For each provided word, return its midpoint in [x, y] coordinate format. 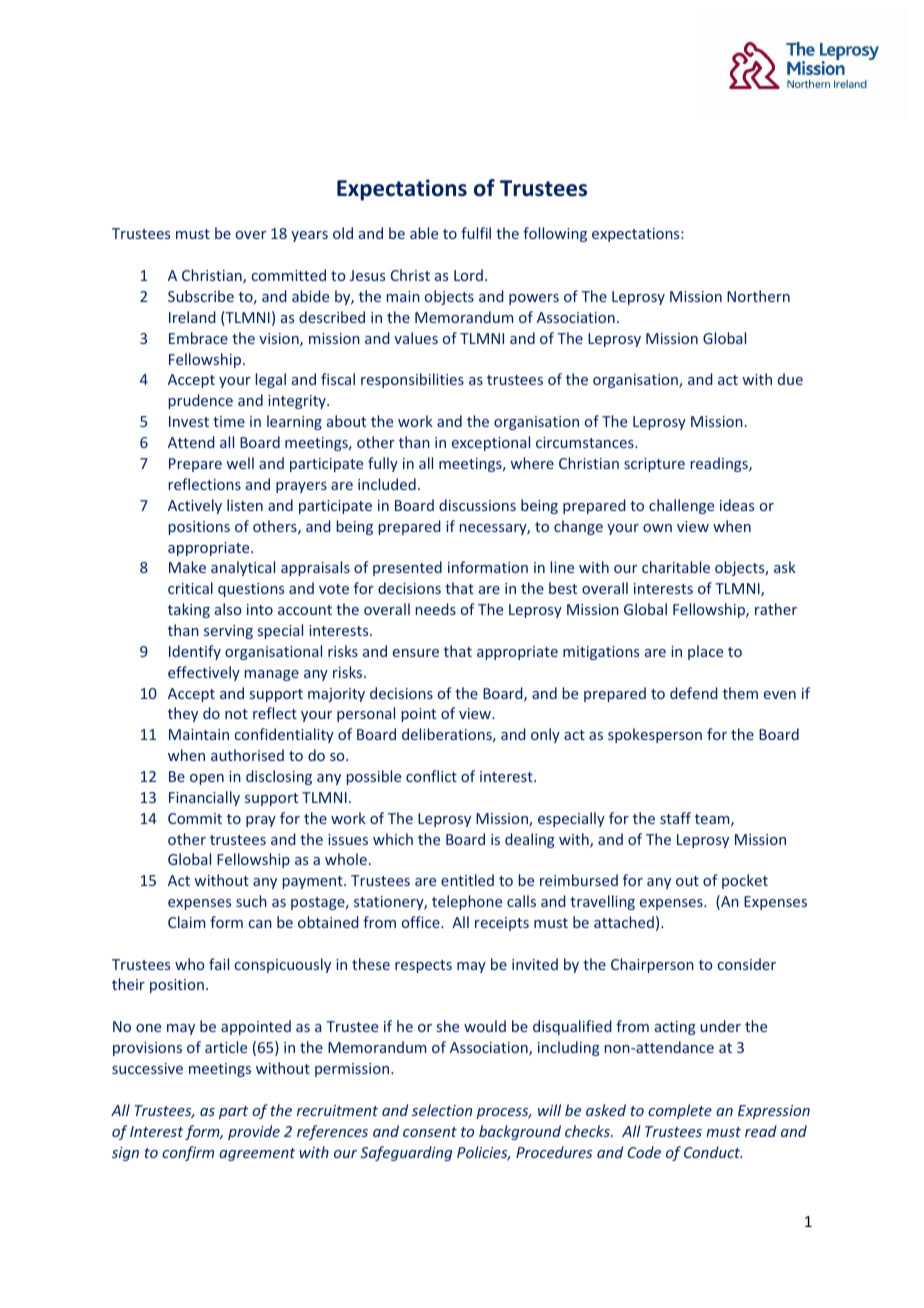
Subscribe [201, 296]
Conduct [713, 1152]
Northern [758, 296]
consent [430, 1132]
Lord [468, 275]
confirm [188, 1153]
